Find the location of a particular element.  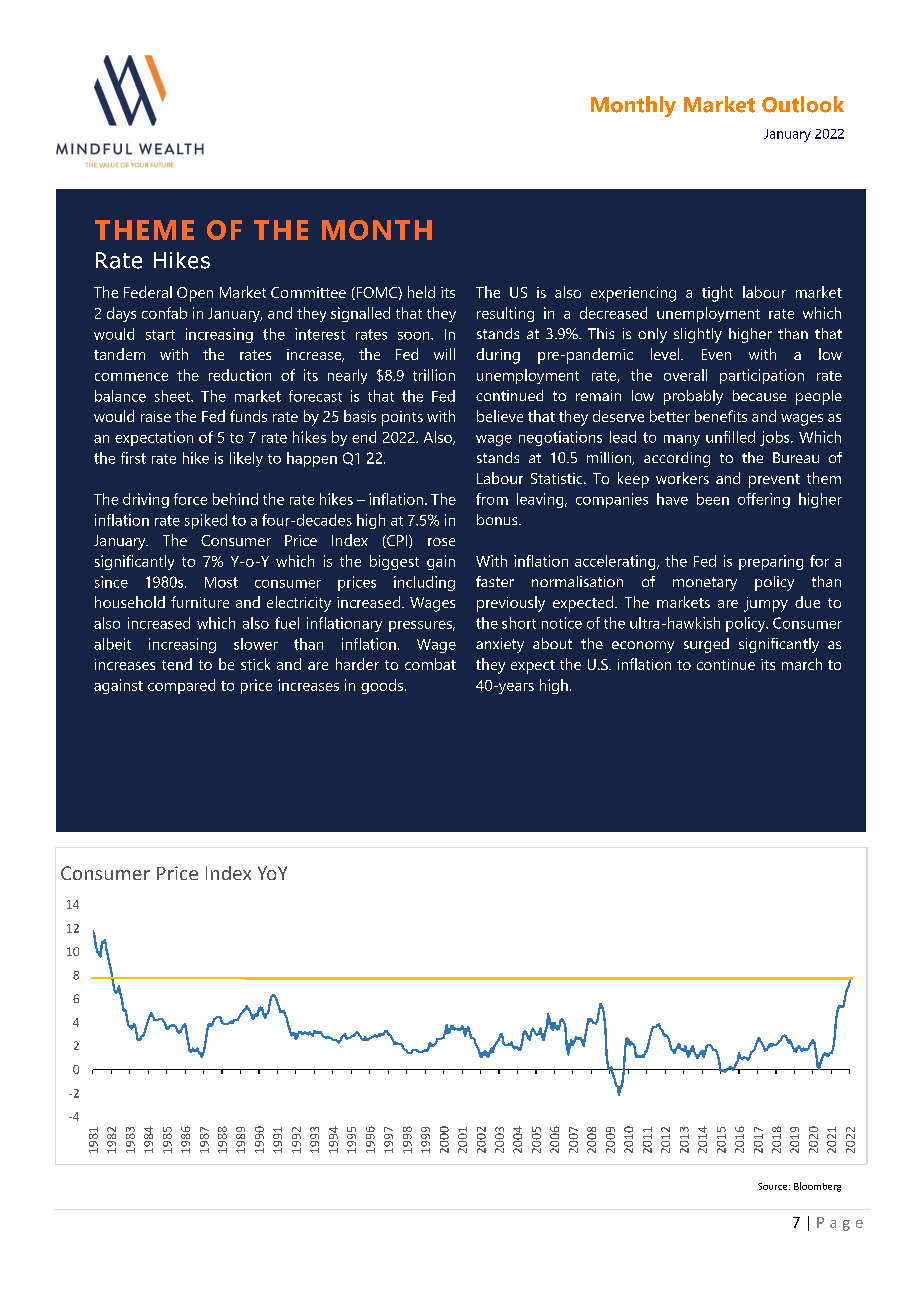

march is located at coordinates (802, 664).
